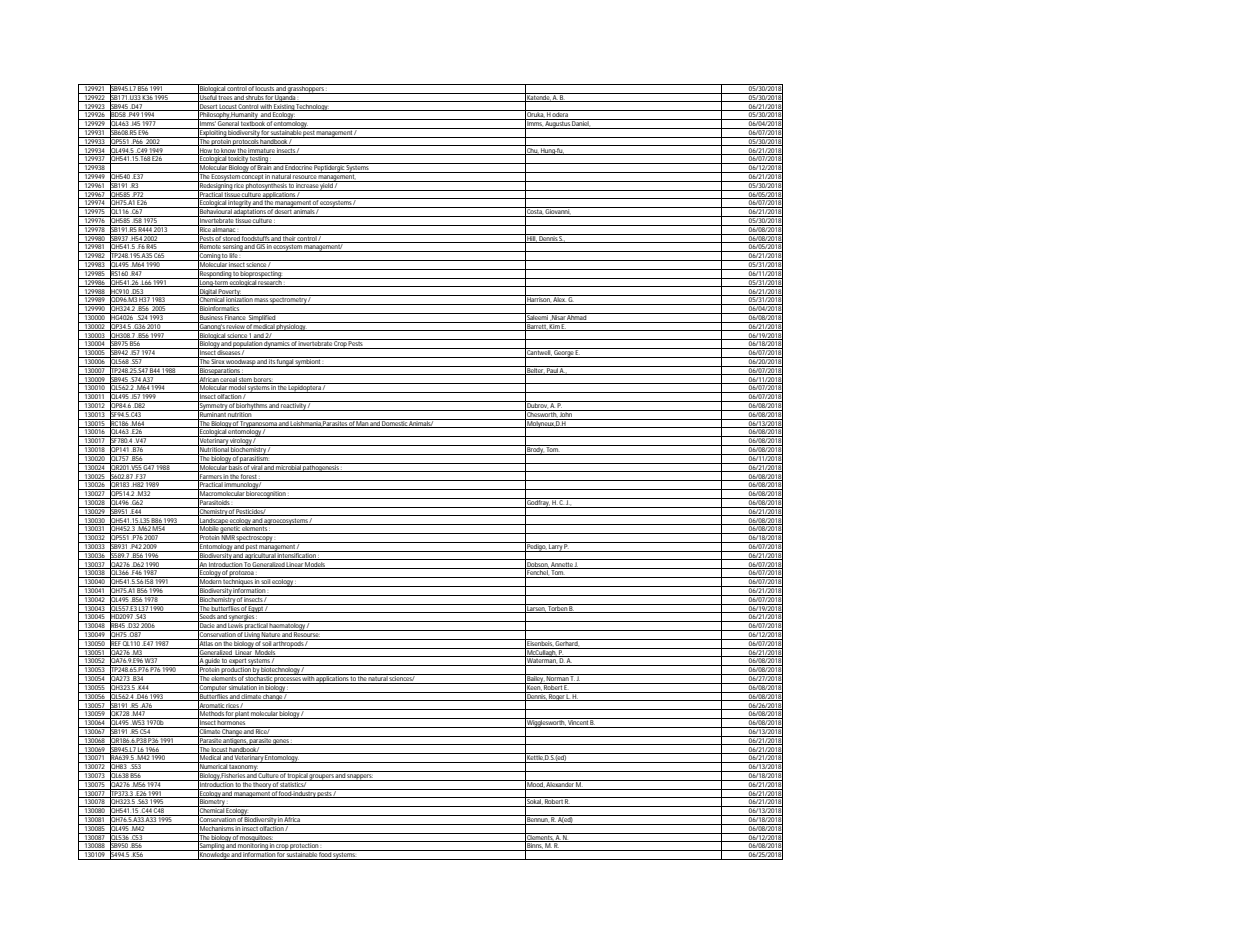  What do you see at coordinates (307, 184) in the screenshot?
I see `increase` at bounding box center [307, 184].
